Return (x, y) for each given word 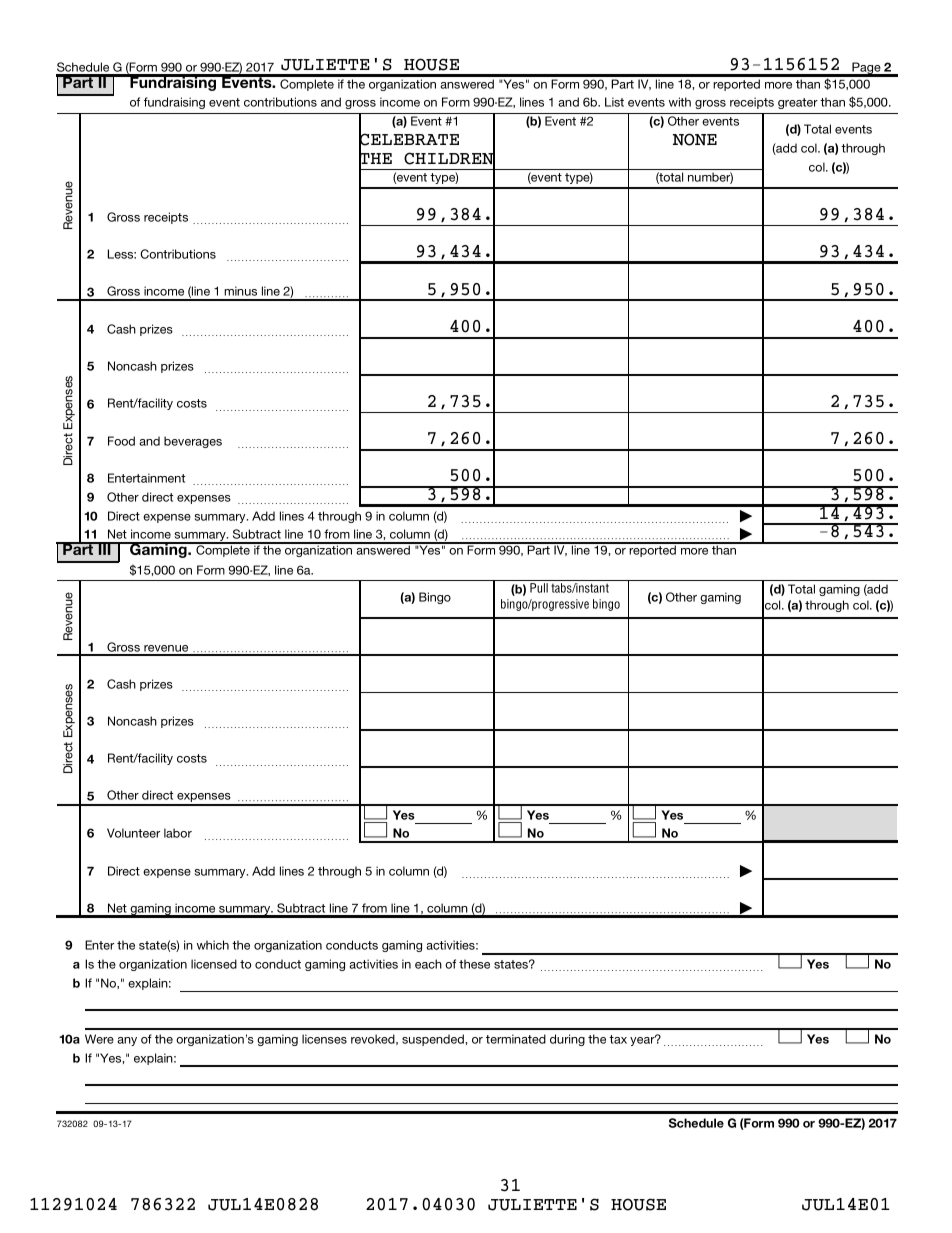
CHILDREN (449, 158)
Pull (539, 588)
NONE (695, 139)
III (104, 548)
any (127, 1041)
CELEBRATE (409, 140)
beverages (193, 442)
